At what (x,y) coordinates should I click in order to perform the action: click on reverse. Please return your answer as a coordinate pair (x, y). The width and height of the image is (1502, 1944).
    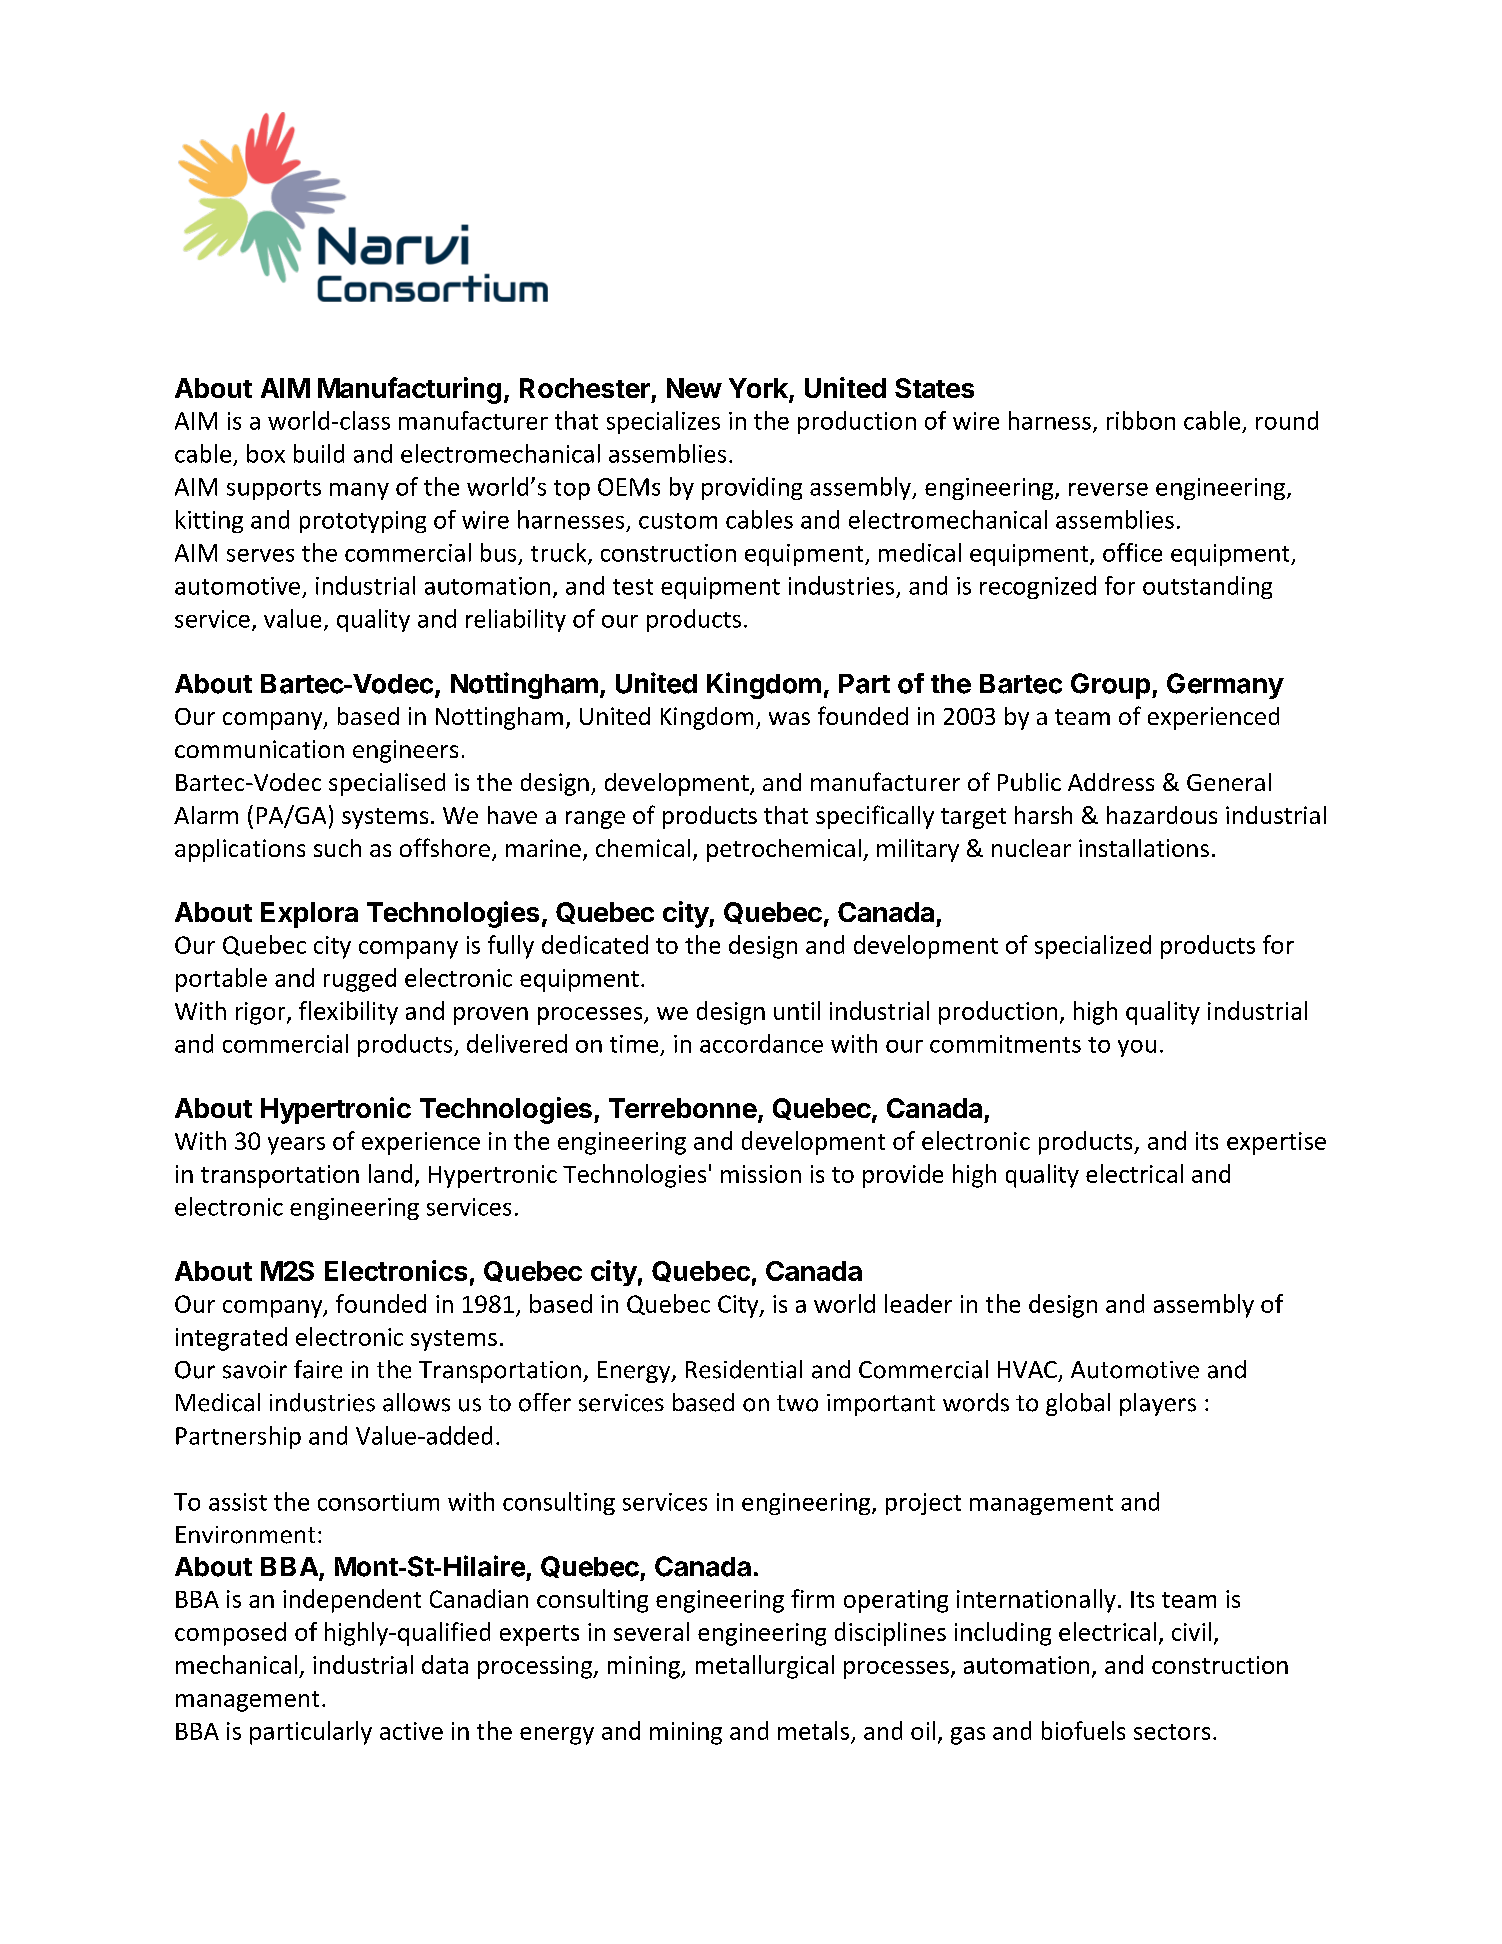
    Looking at the image, I should click on (1108, 489).
